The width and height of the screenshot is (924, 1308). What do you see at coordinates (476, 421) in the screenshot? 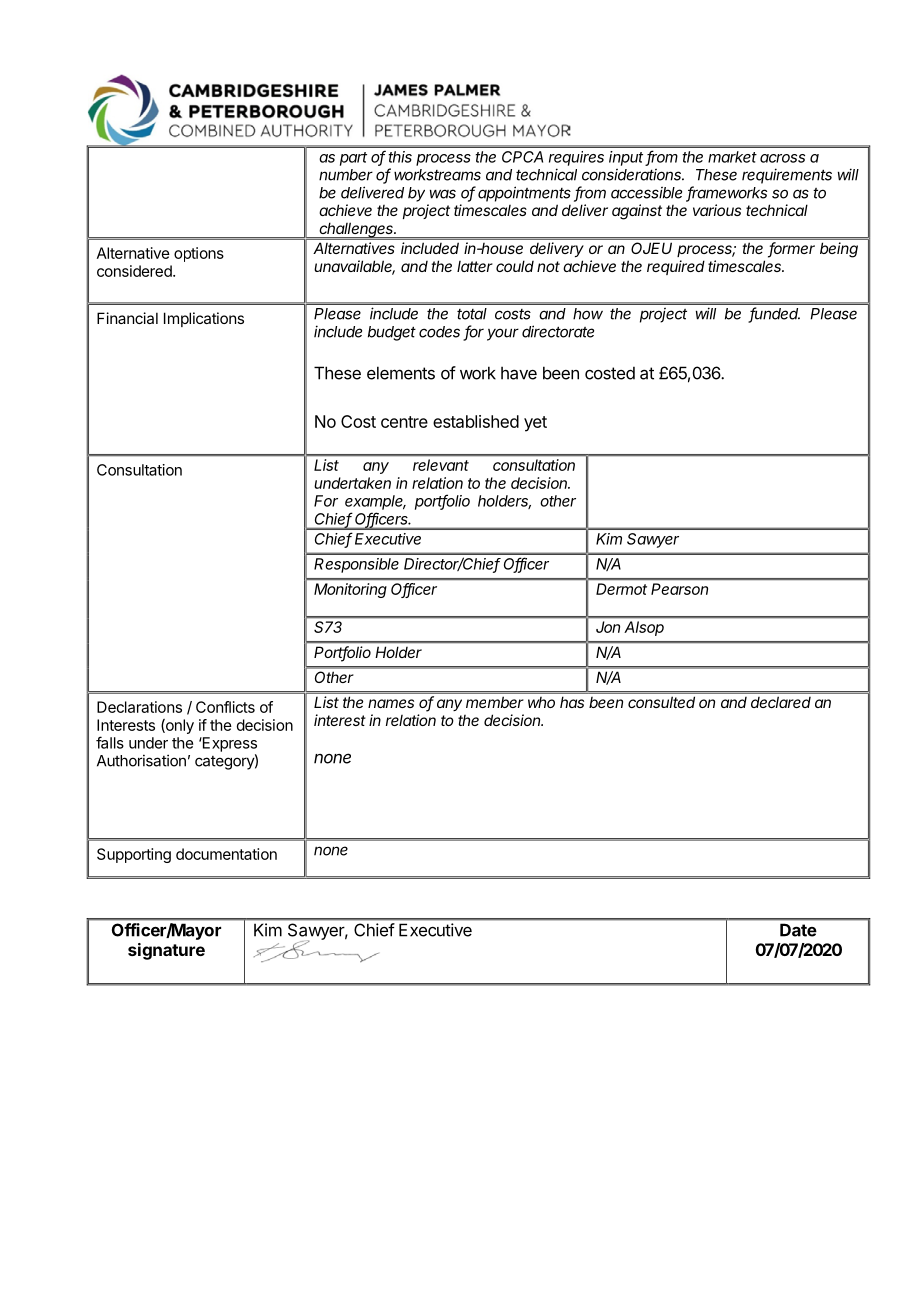
I see `established` at bounding box center [476, 421].
